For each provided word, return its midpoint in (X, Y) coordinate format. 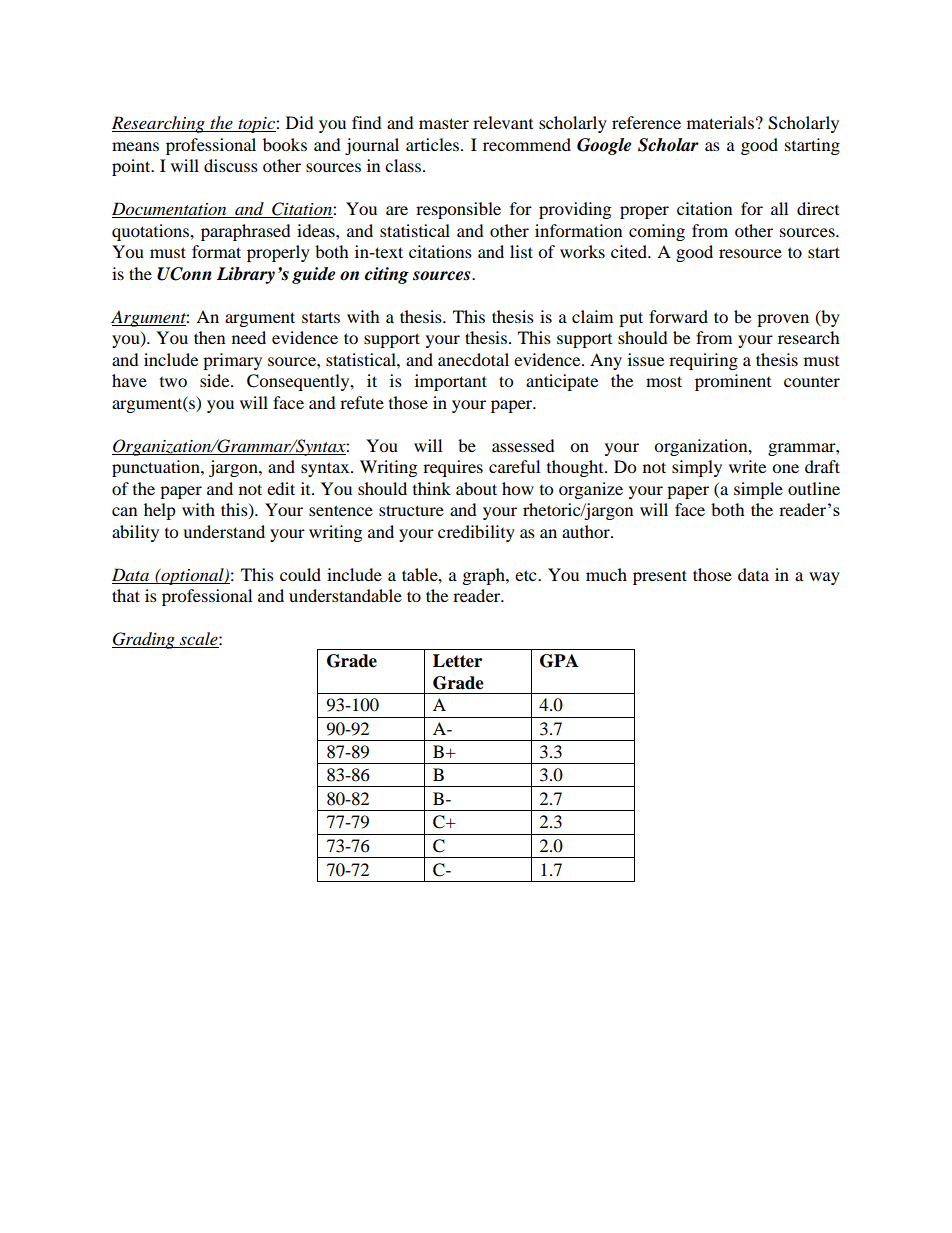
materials (720, 122)
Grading (144, 640)
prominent (733, 382)
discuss (231, 165)
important (451, 382)
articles (434, 144)
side (216, 380)
